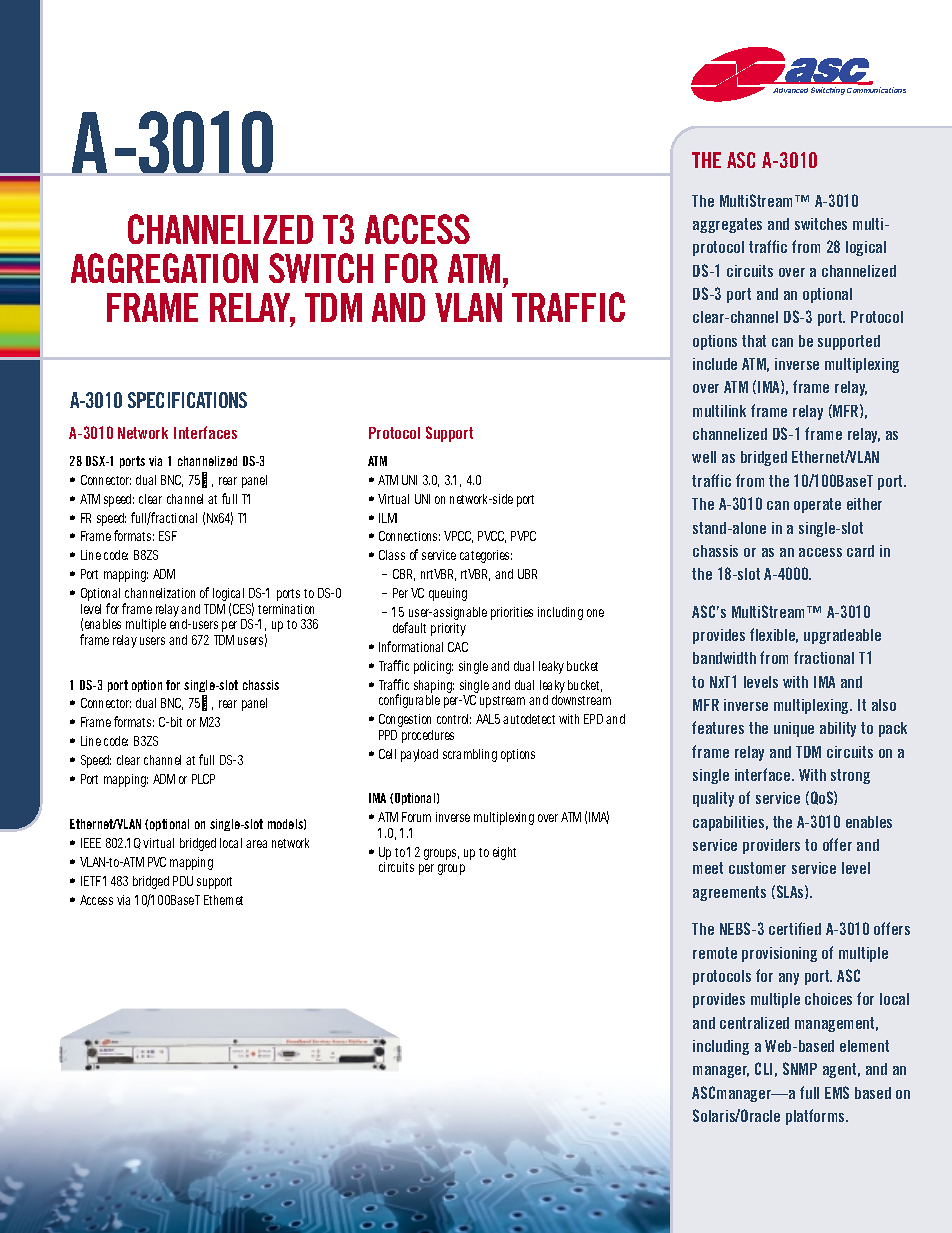  I want to click on AGGREGATION, so click(164, 268).
